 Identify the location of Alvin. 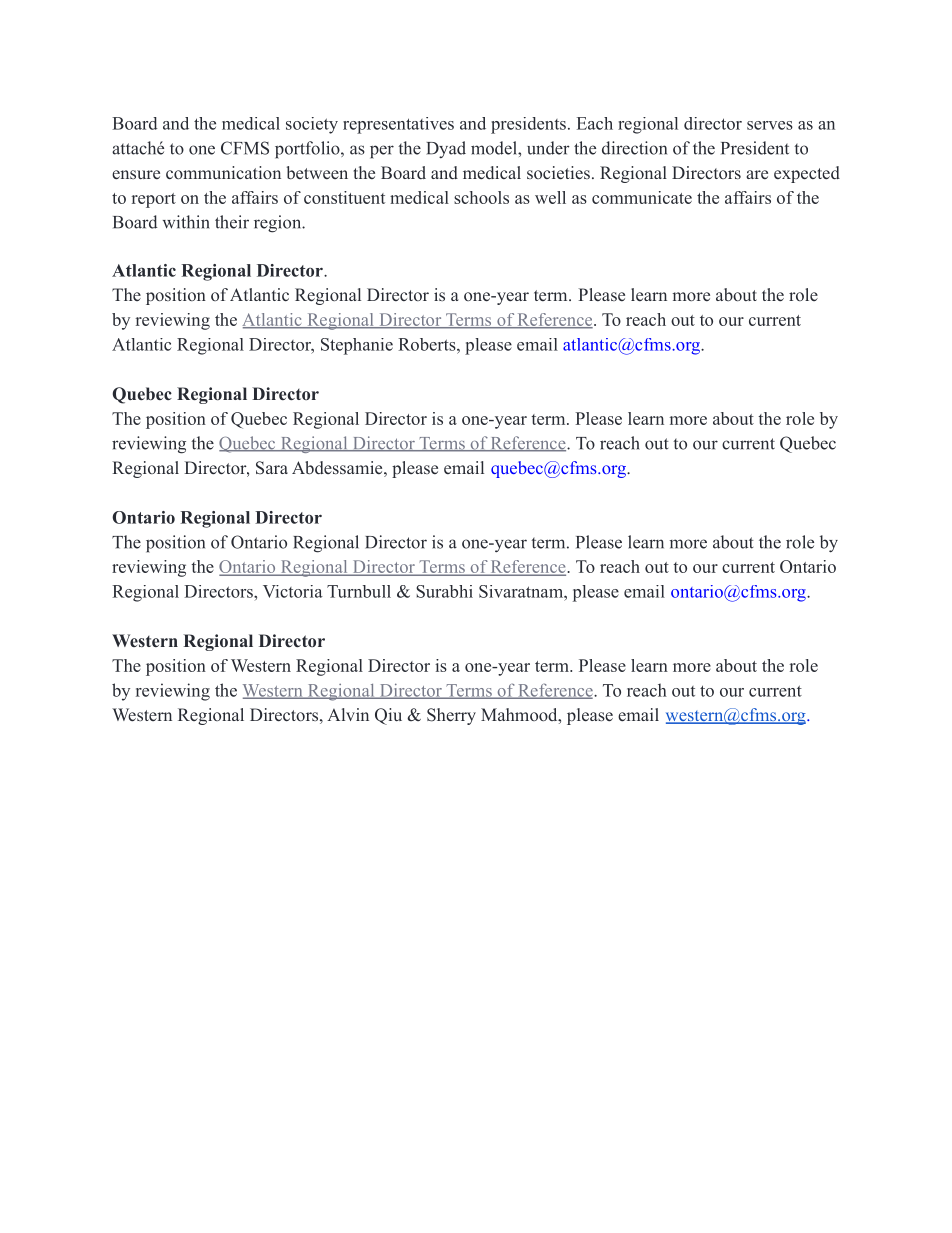
(348, 714).
